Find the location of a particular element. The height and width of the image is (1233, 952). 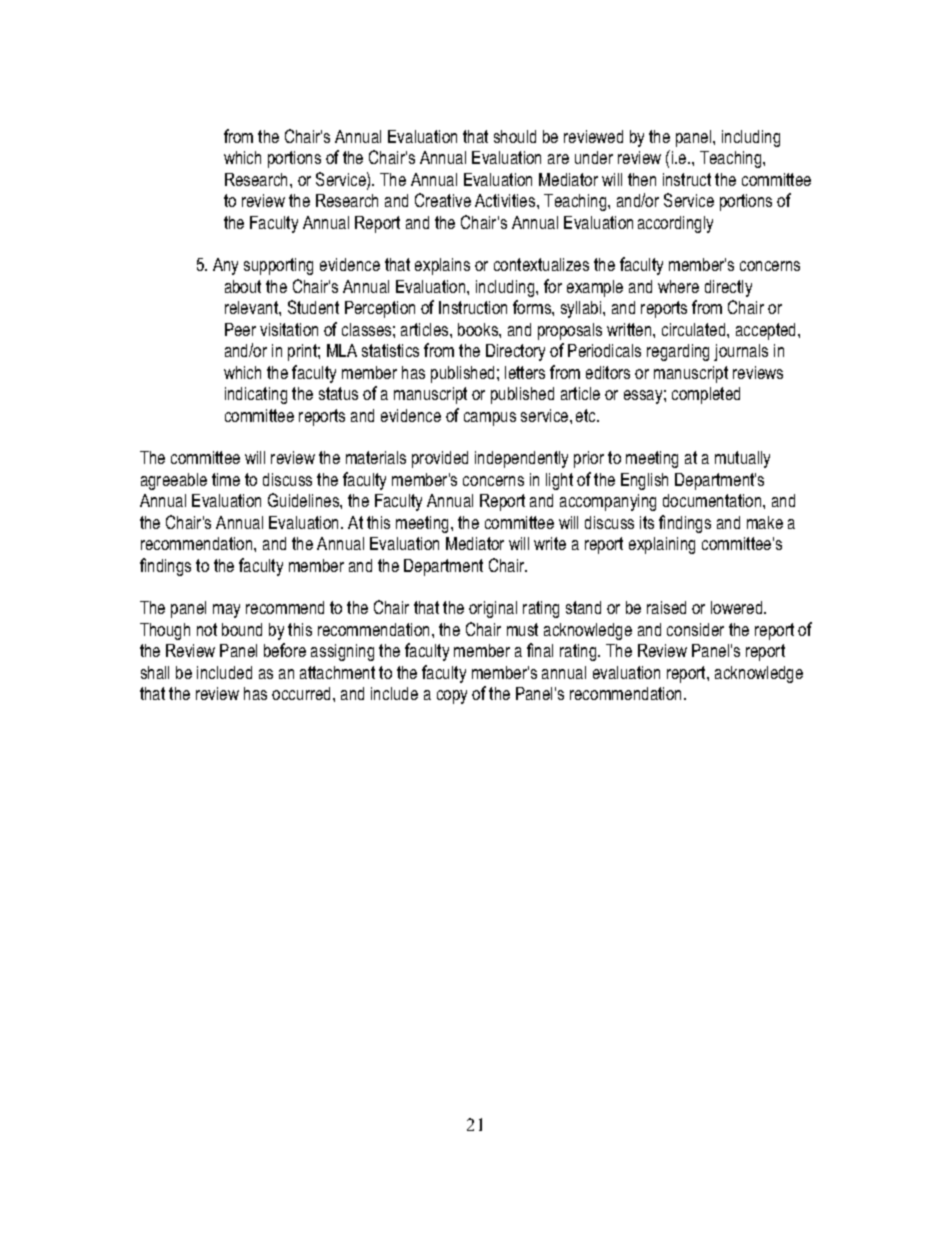

shall is located at coordinates (155, 672).
